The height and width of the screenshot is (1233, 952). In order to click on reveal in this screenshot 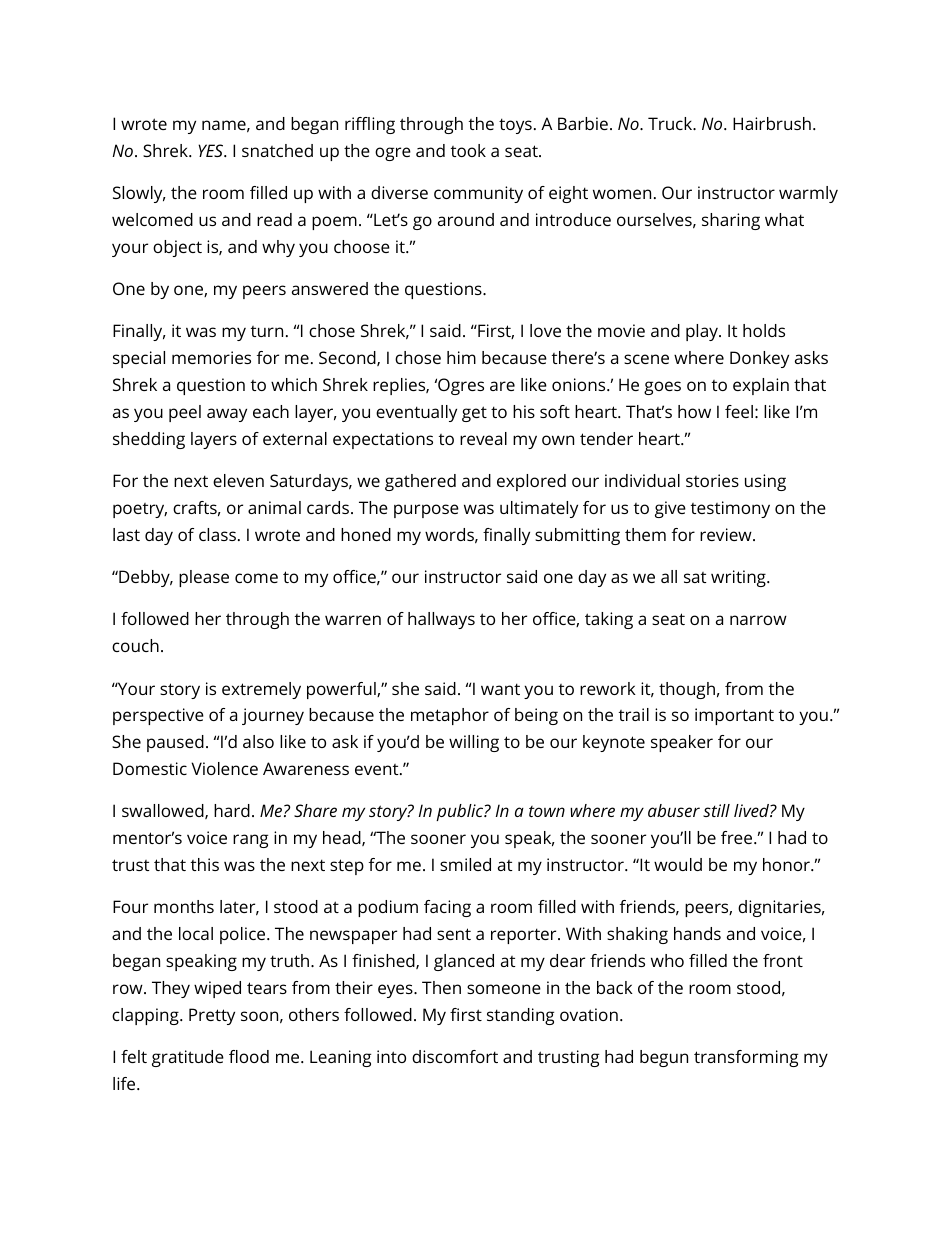, I will do `click(483, 438)`.
